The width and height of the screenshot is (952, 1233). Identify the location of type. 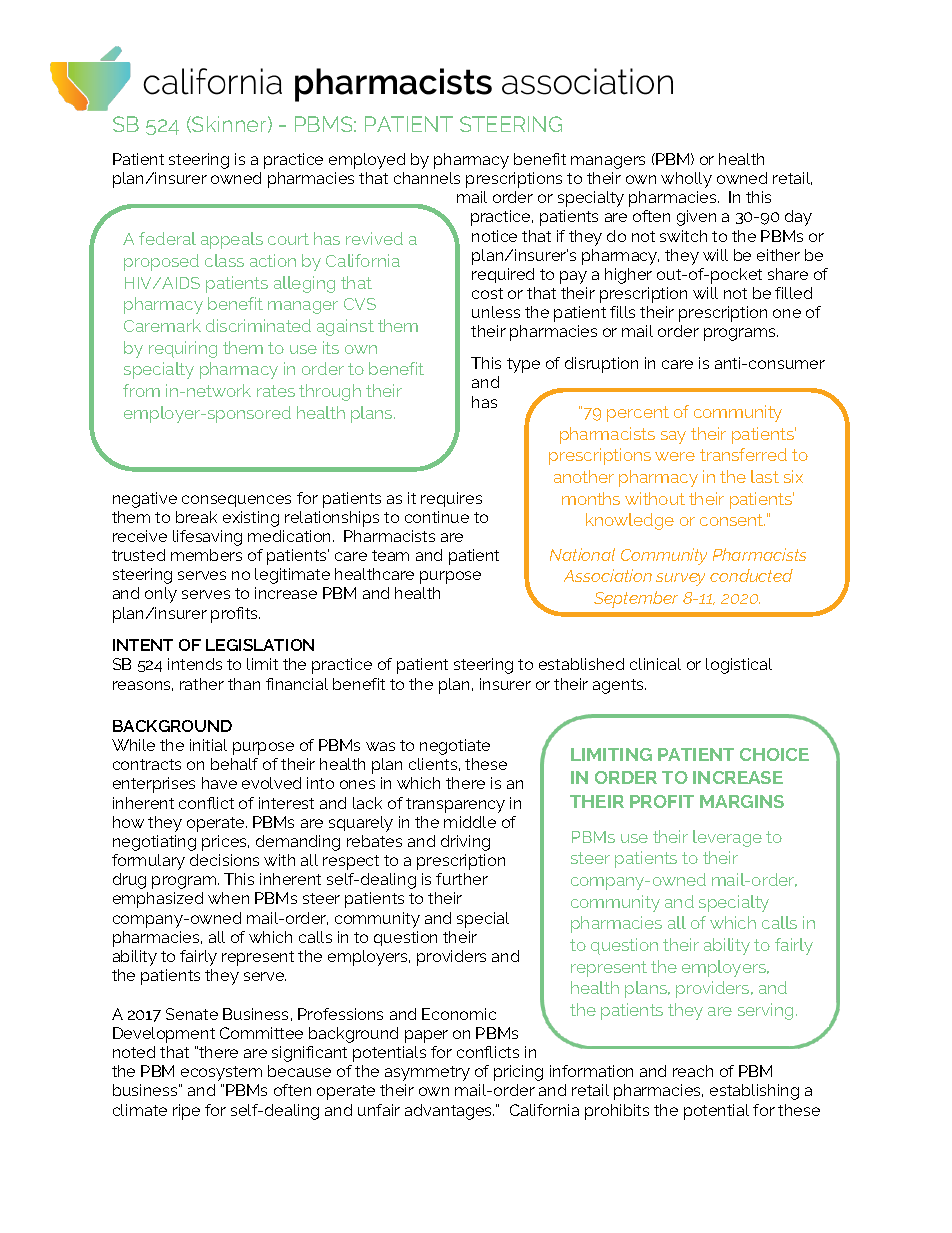
(523, 365).
